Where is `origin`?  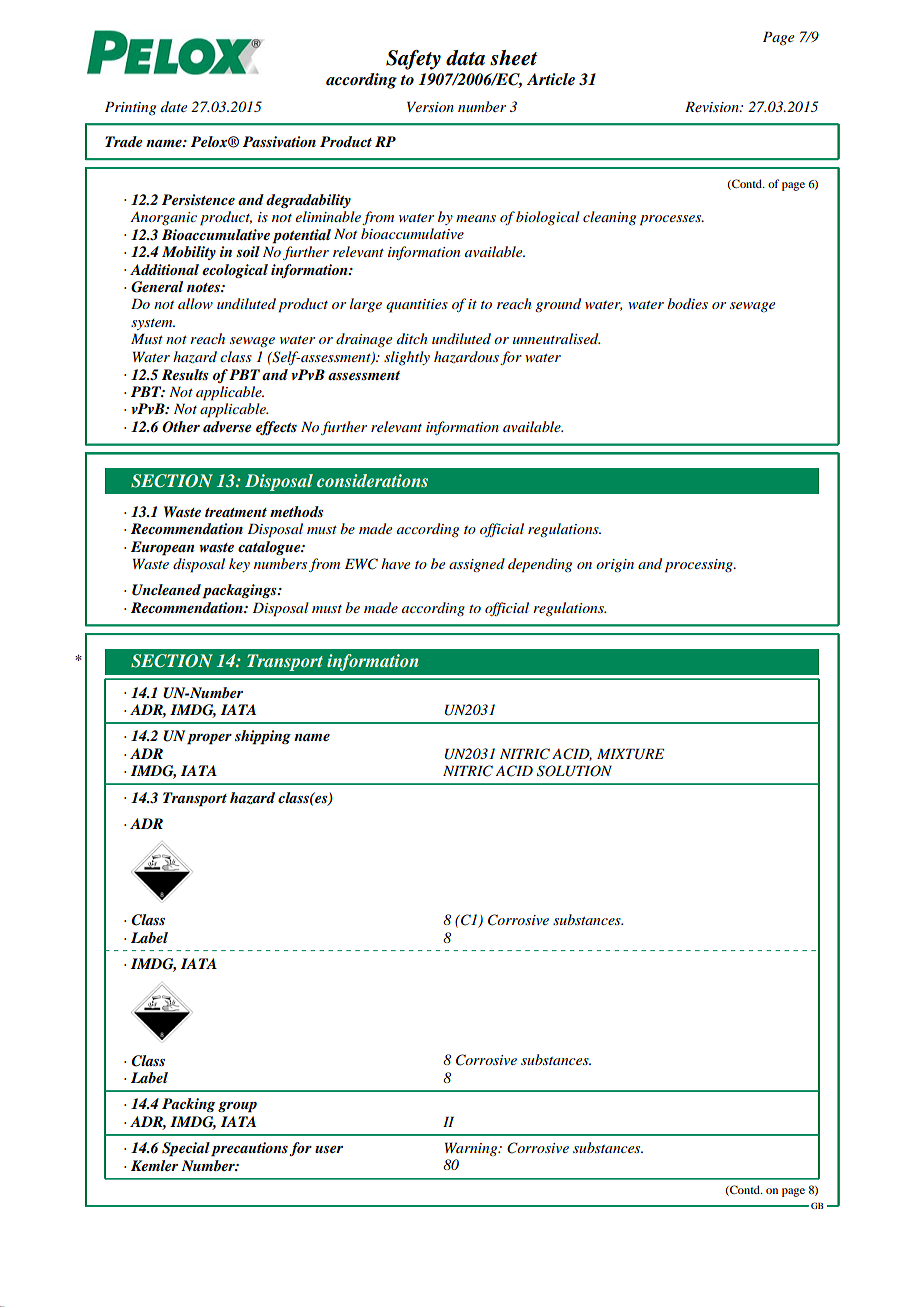 origin is located at coordinates (615, 566).
